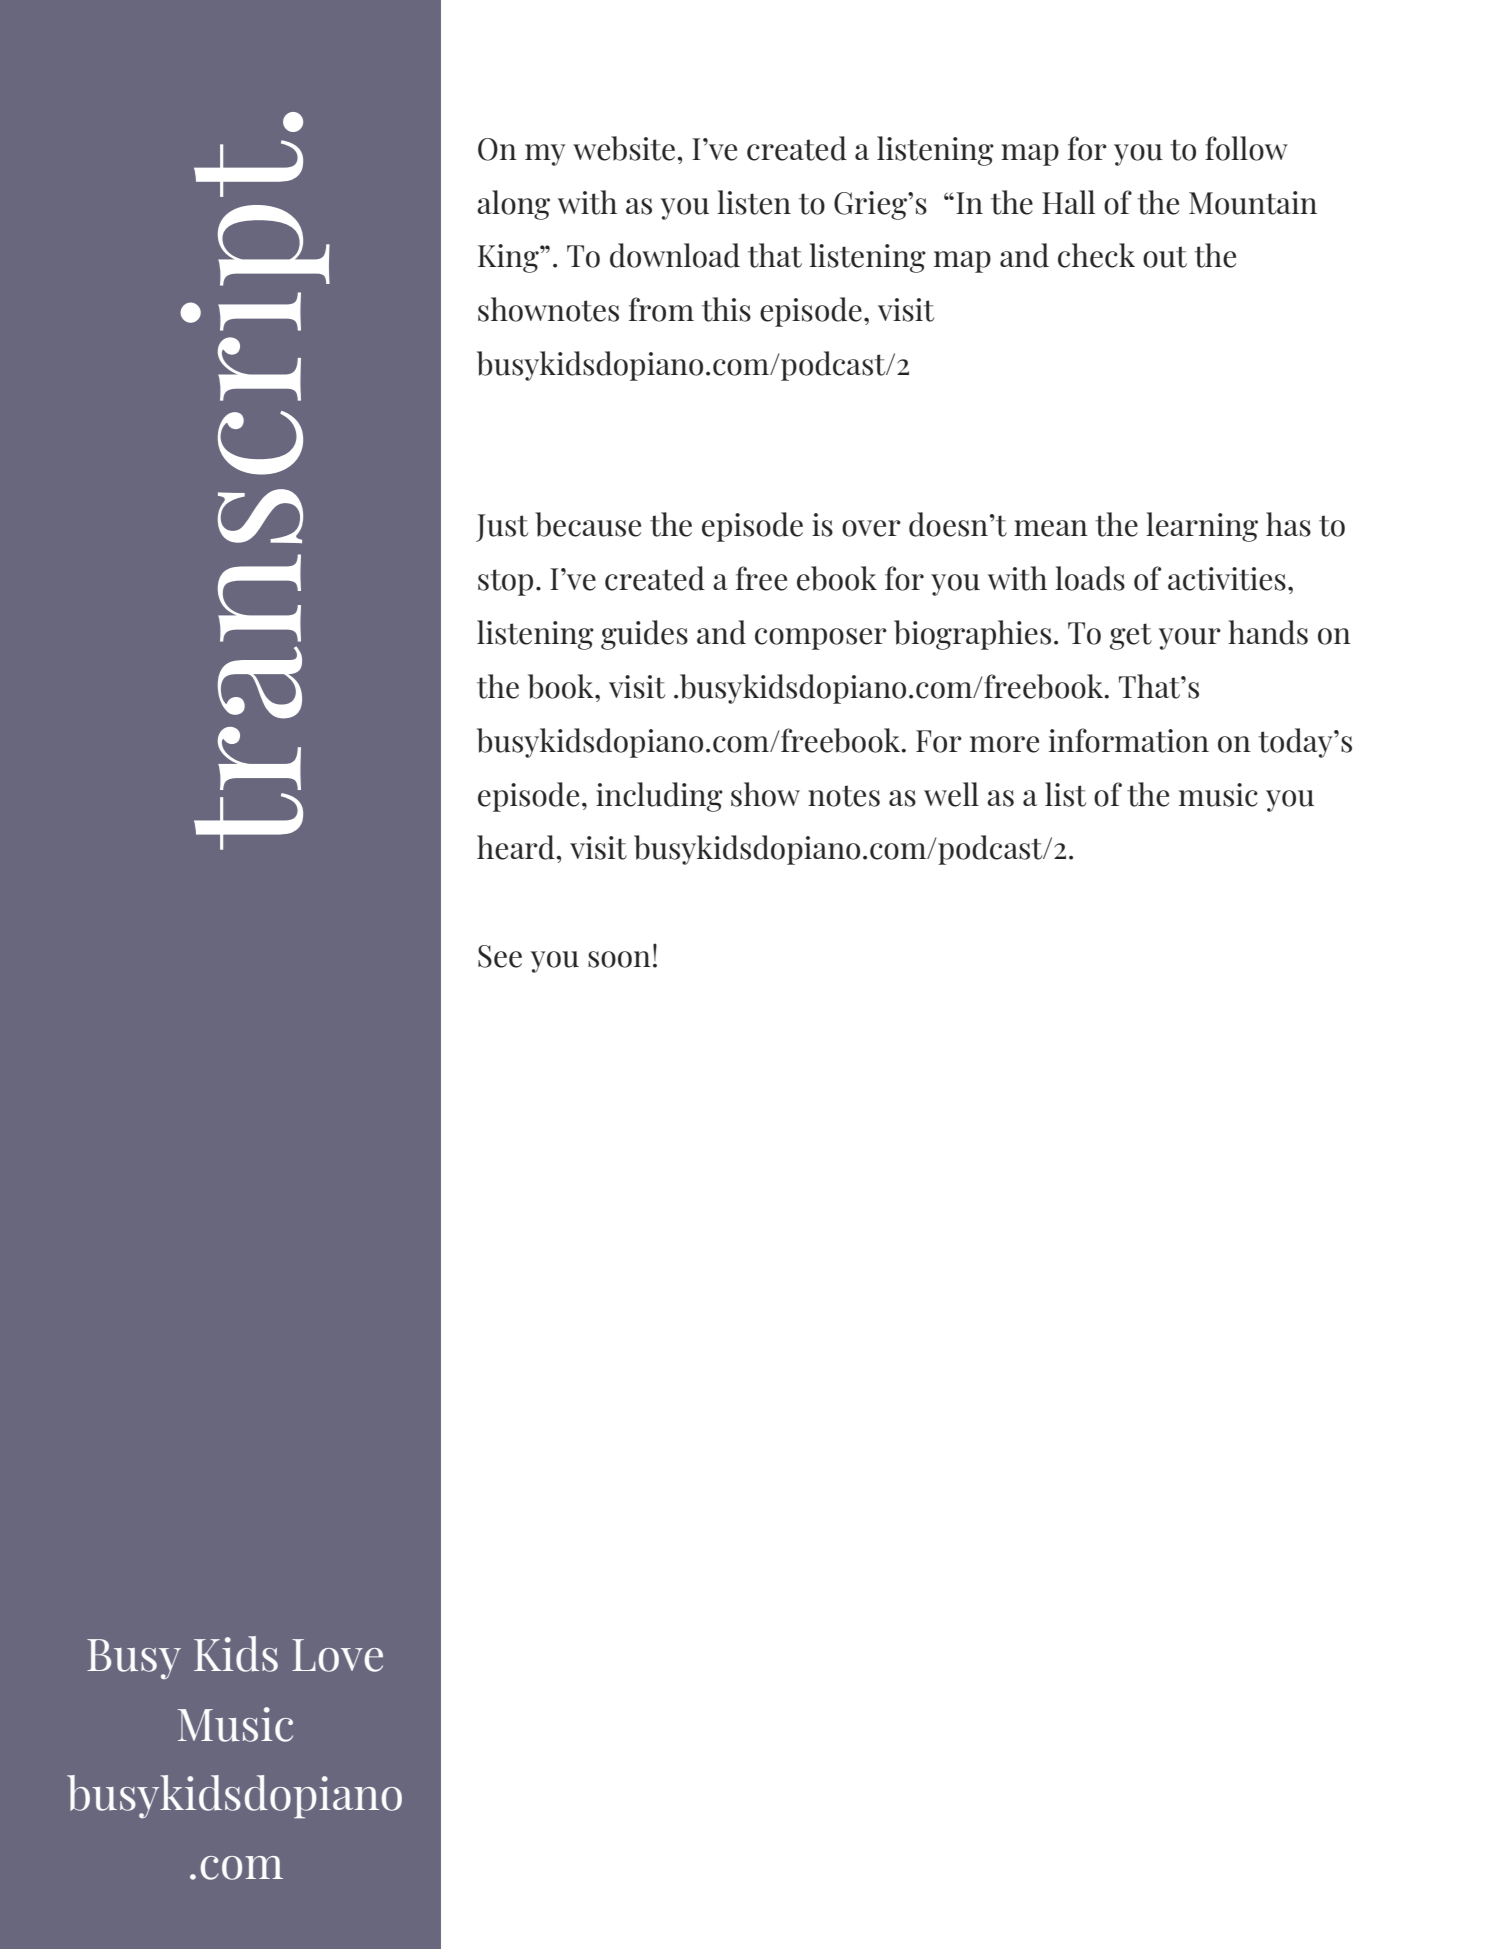 Image resolution: width=1506 pixels, height=1949 pixels. What do you see at coordinates (675, 255) in the screenshot?
I see `download` at bounding box center [675, 255].
